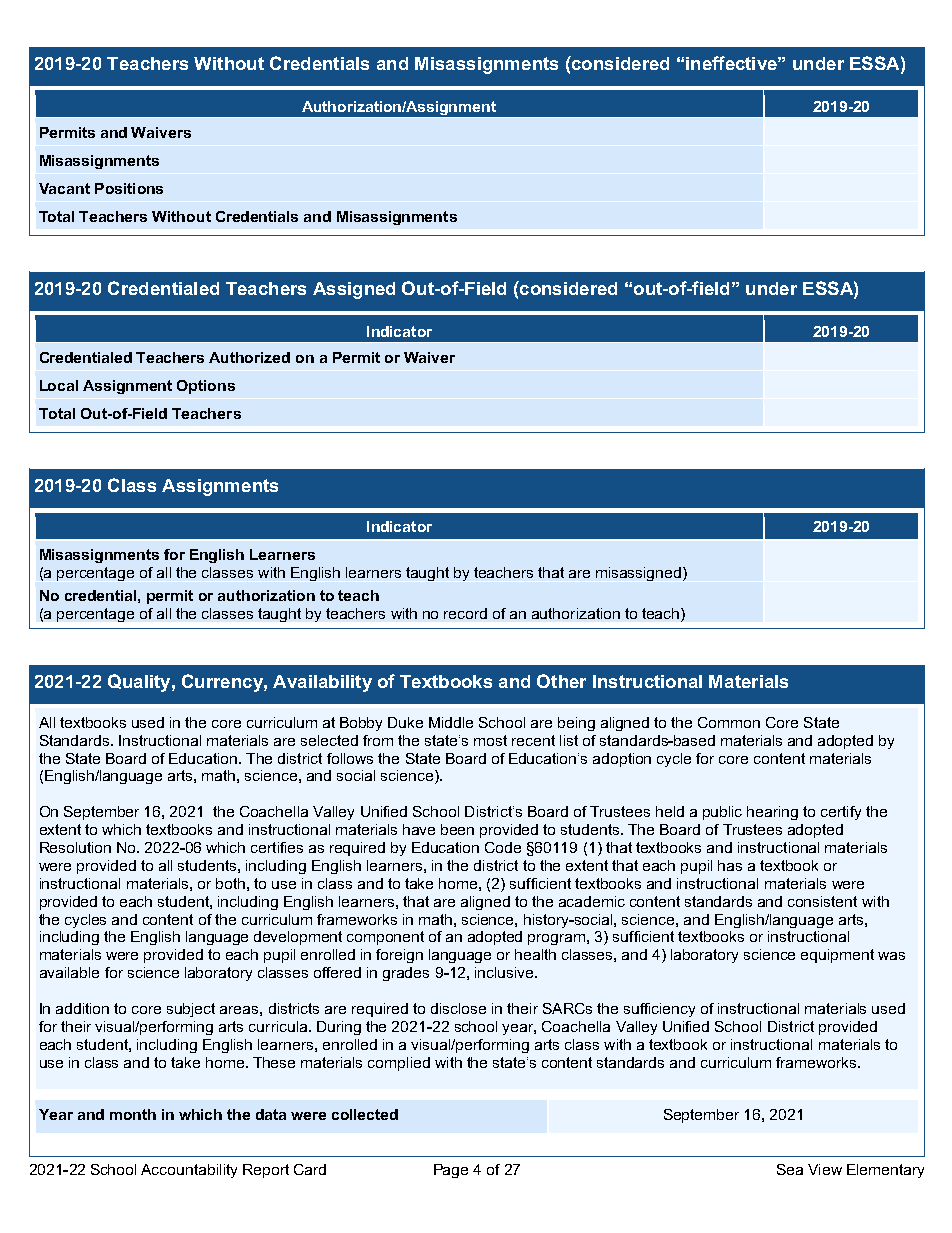 The height and width of the image is (1233, 952). What do you see at coordinates (837, 956) in the image?
I see `equipment` at bounding box center [837, 956].
